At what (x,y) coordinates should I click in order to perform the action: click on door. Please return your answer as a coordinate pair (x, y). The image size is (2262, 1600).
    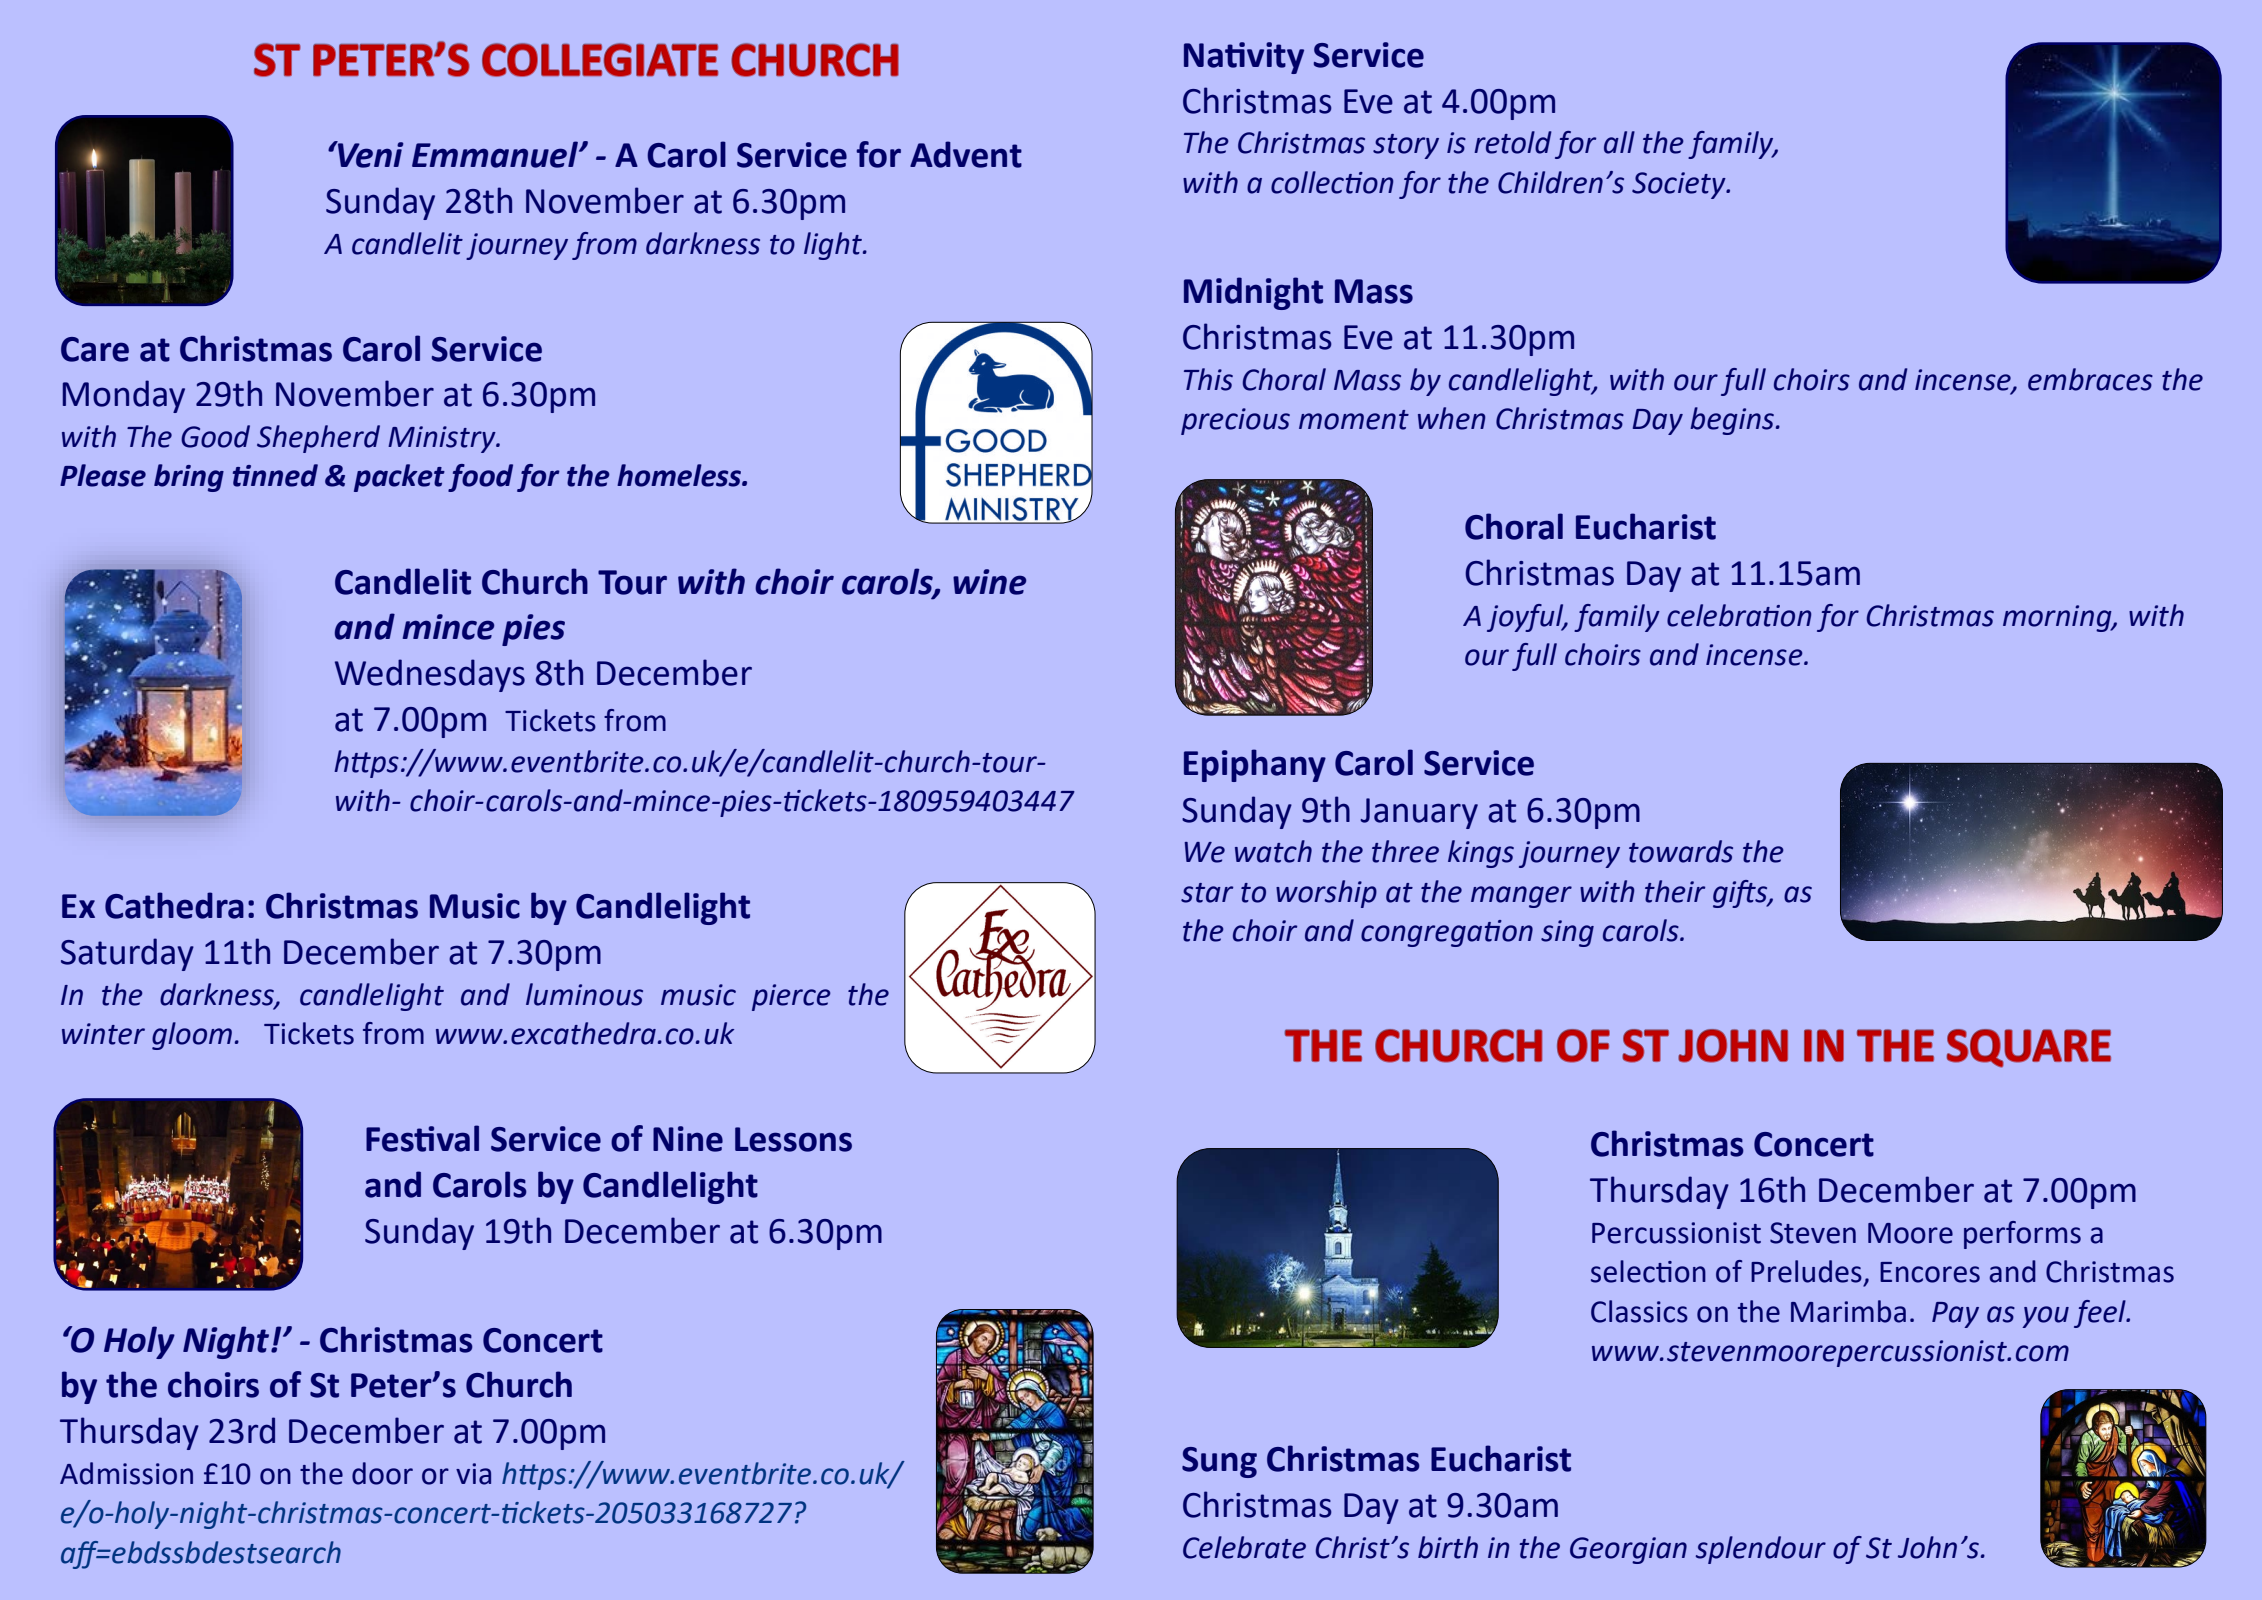
    Looking at the image, I should click on (382, 1473).
